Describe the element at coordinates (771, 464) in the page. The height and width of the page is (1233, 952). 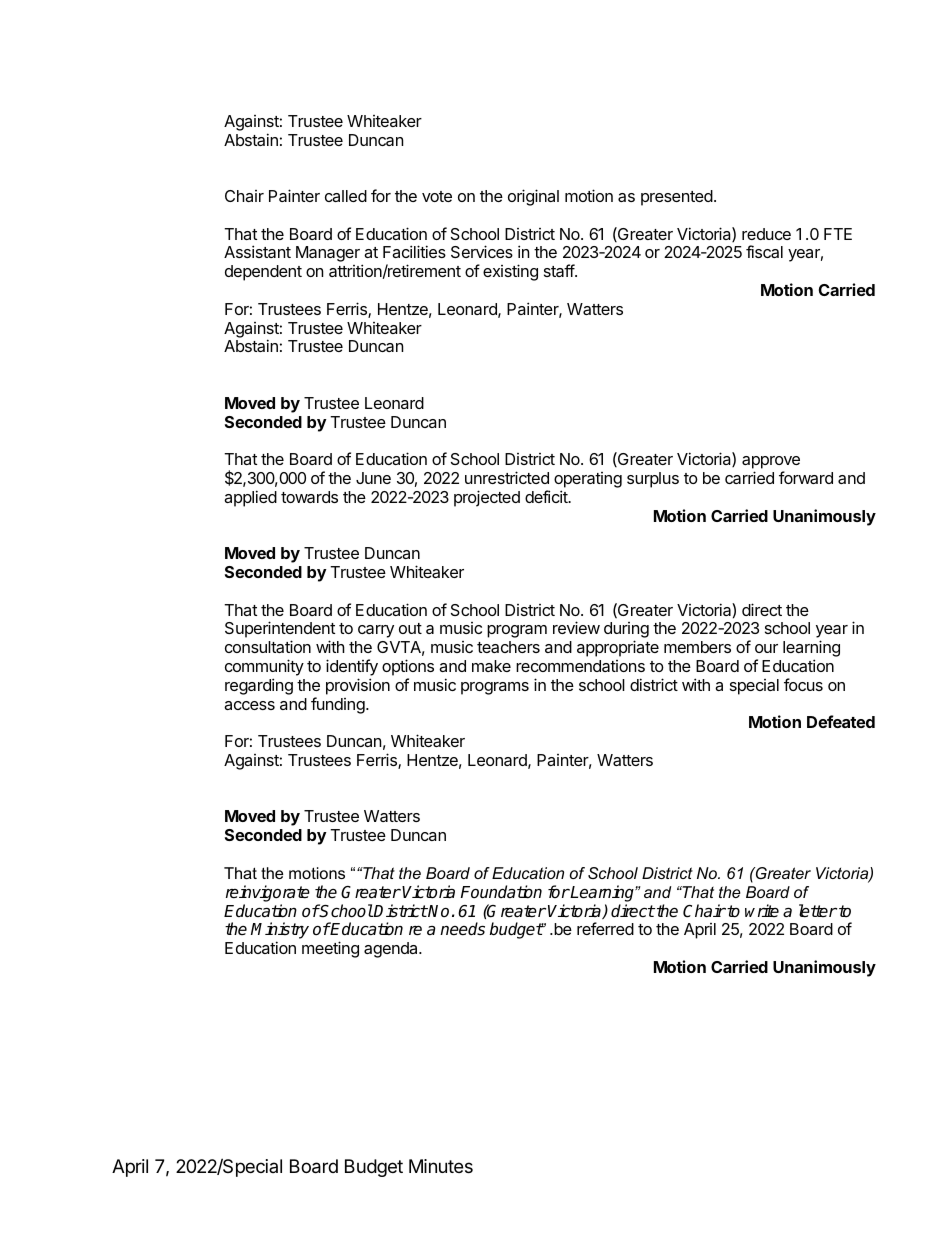
I see `approve` at that location.
